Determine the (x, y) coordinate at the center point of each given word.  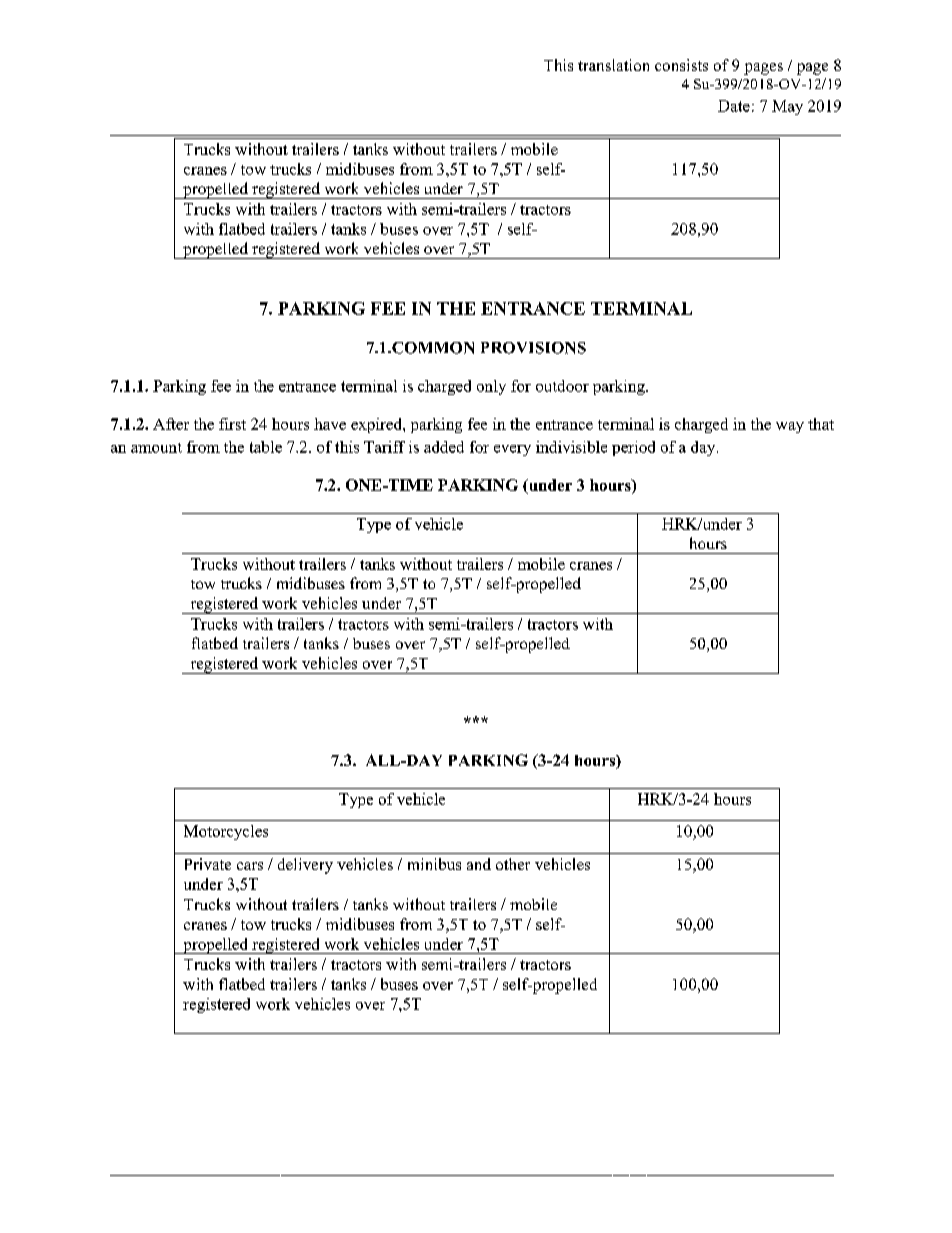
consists (681, 65)
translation (613, 65)
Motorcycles (226, 832)
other (513, 864)
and (479, 864)
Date (734, 106)
